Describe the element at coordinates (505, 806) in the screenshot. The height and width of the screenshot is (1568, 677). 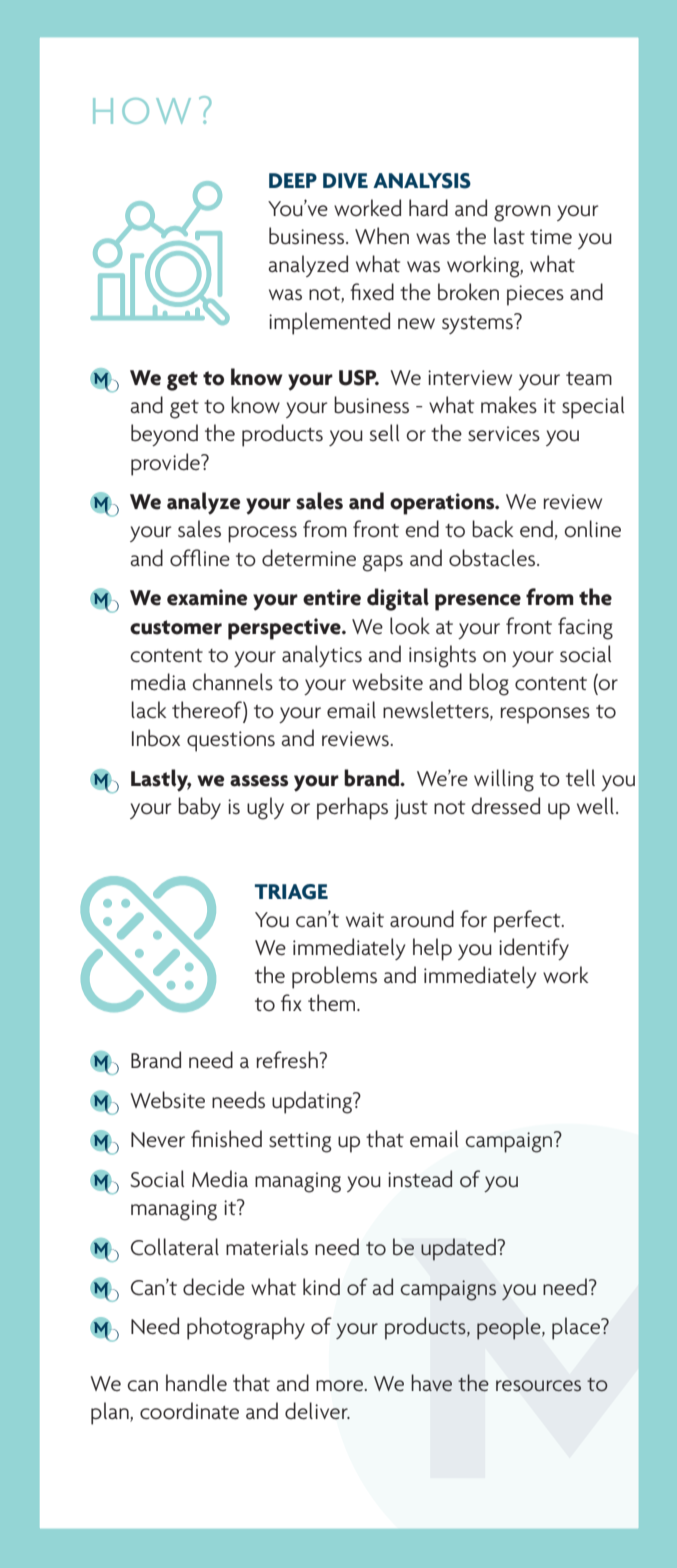
I see `dressed` at that location.
